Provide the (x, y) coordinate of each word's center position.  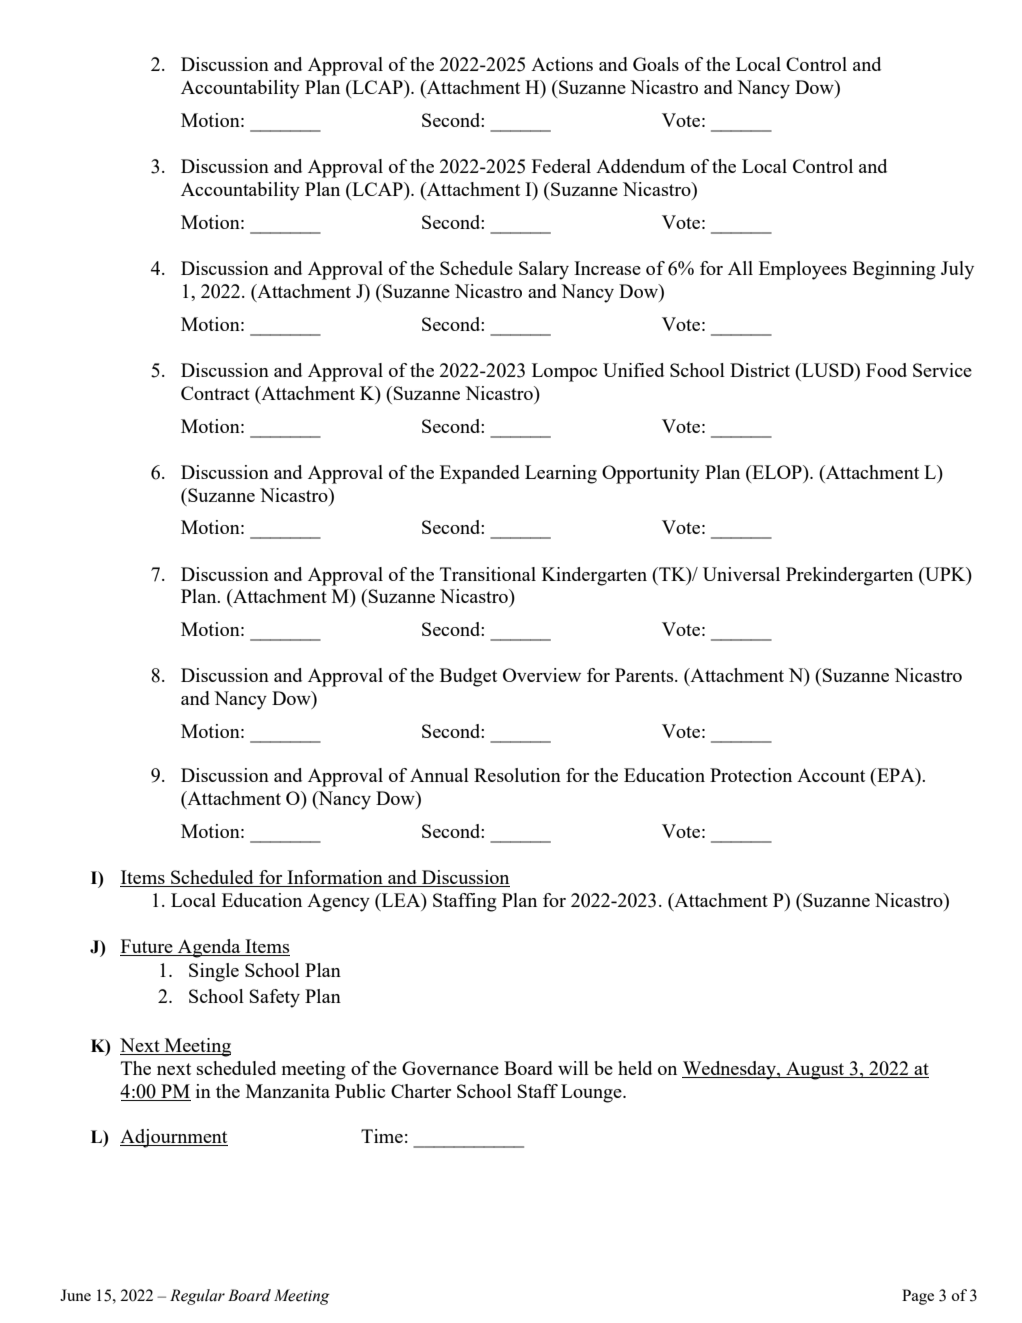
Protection (751, 775)
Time (382, 1136)
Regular (197, 1297)
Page (918, 1297)
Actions (562, 64)
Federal (561, 166)
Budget (468, 677)
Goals (656, 64)
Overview (542, 675)
